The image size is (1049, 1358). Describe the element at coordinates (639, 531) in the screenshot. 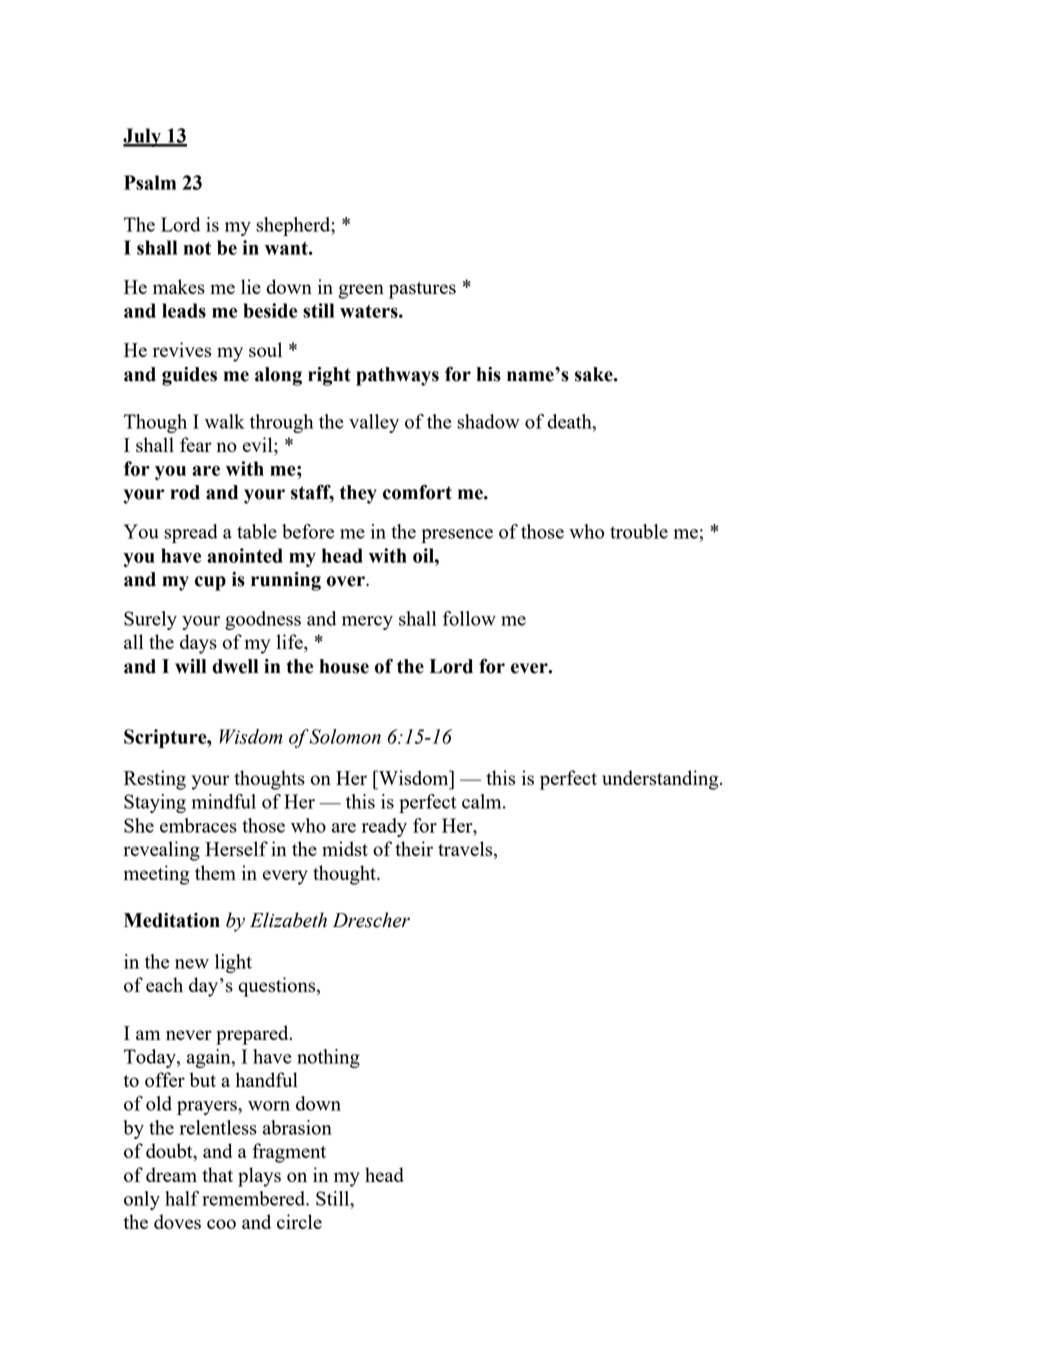

I see `trouble` at that location.
